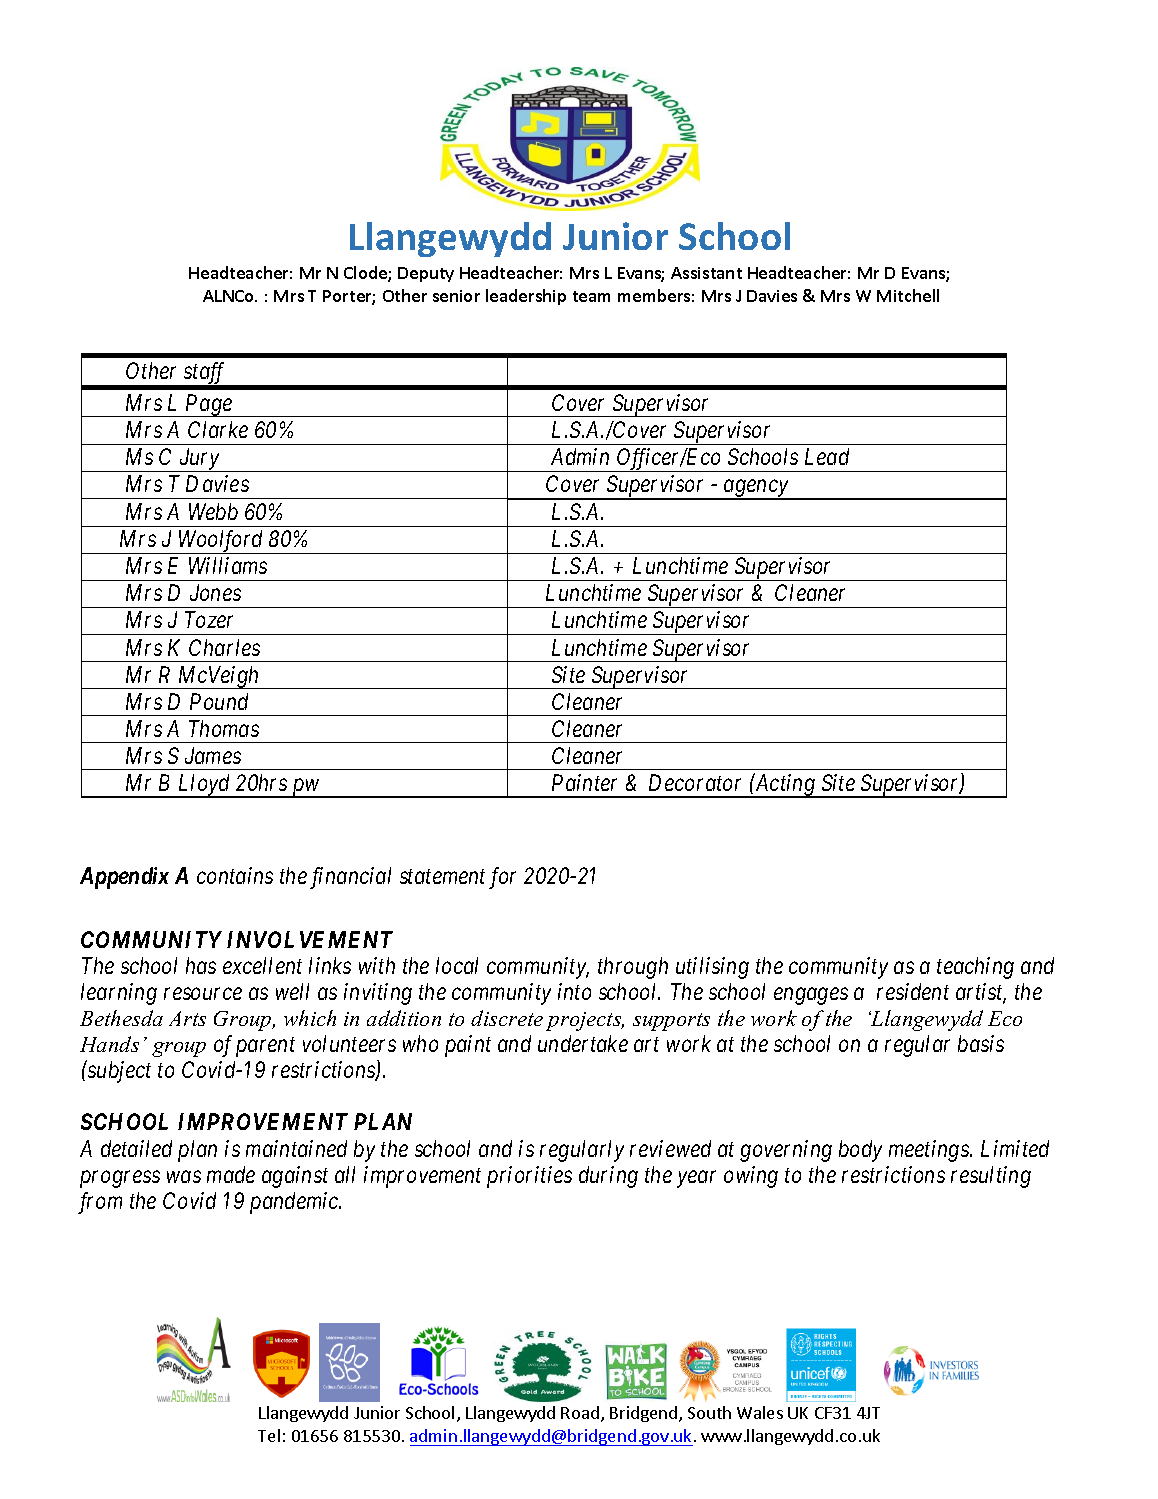 This document has width=1158, height=1499. Describe the element at coordinates (213, 755) in the document. I see `James` at that location.
